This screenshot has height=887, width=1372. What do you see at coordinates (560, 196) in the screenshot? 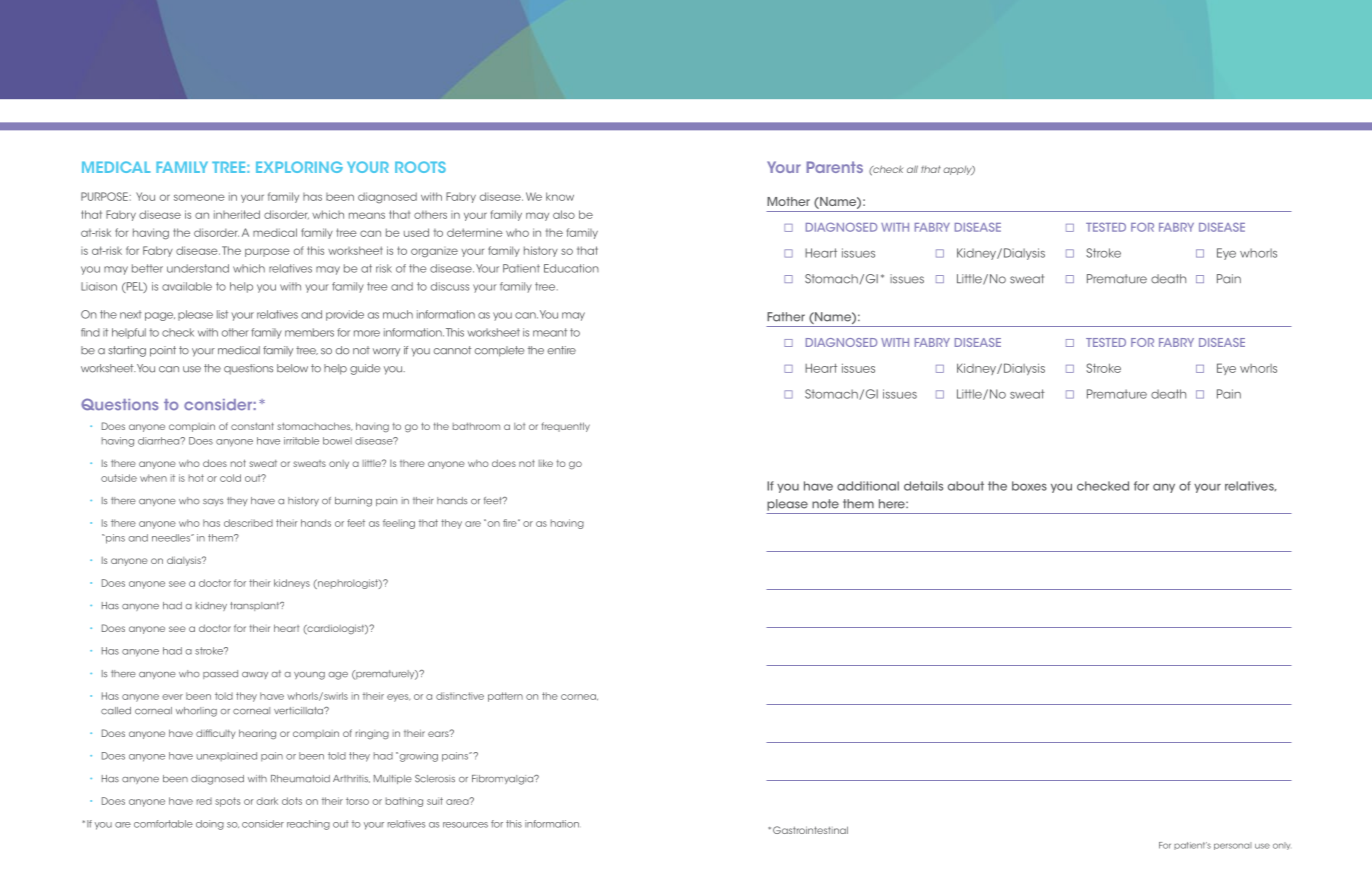
I see `know` at bounding box center [560, 196].
